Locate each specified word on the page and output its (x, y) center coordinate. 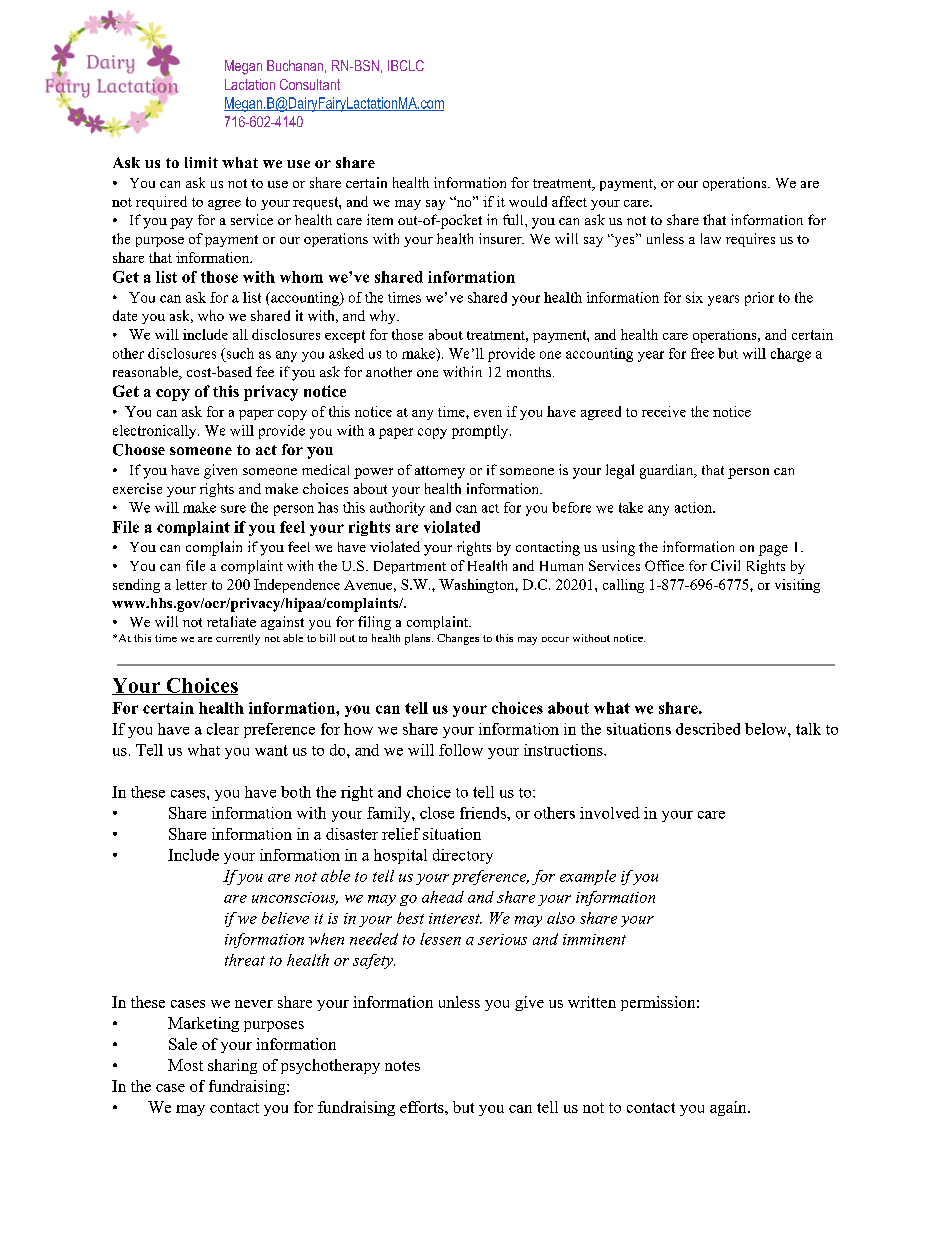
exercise (137, 488)
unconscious (295, 898)
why (384, 317)
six (694, 297)
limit (201, 162)
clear (223, 729)
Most (185, 1065)
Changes (458, 639)
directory (463, 856)
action (694, 507)
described (708, 729)
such (239, 353)
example (588, 877)
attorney (440, 472)
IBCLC (406, 65)
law (711, 238)
